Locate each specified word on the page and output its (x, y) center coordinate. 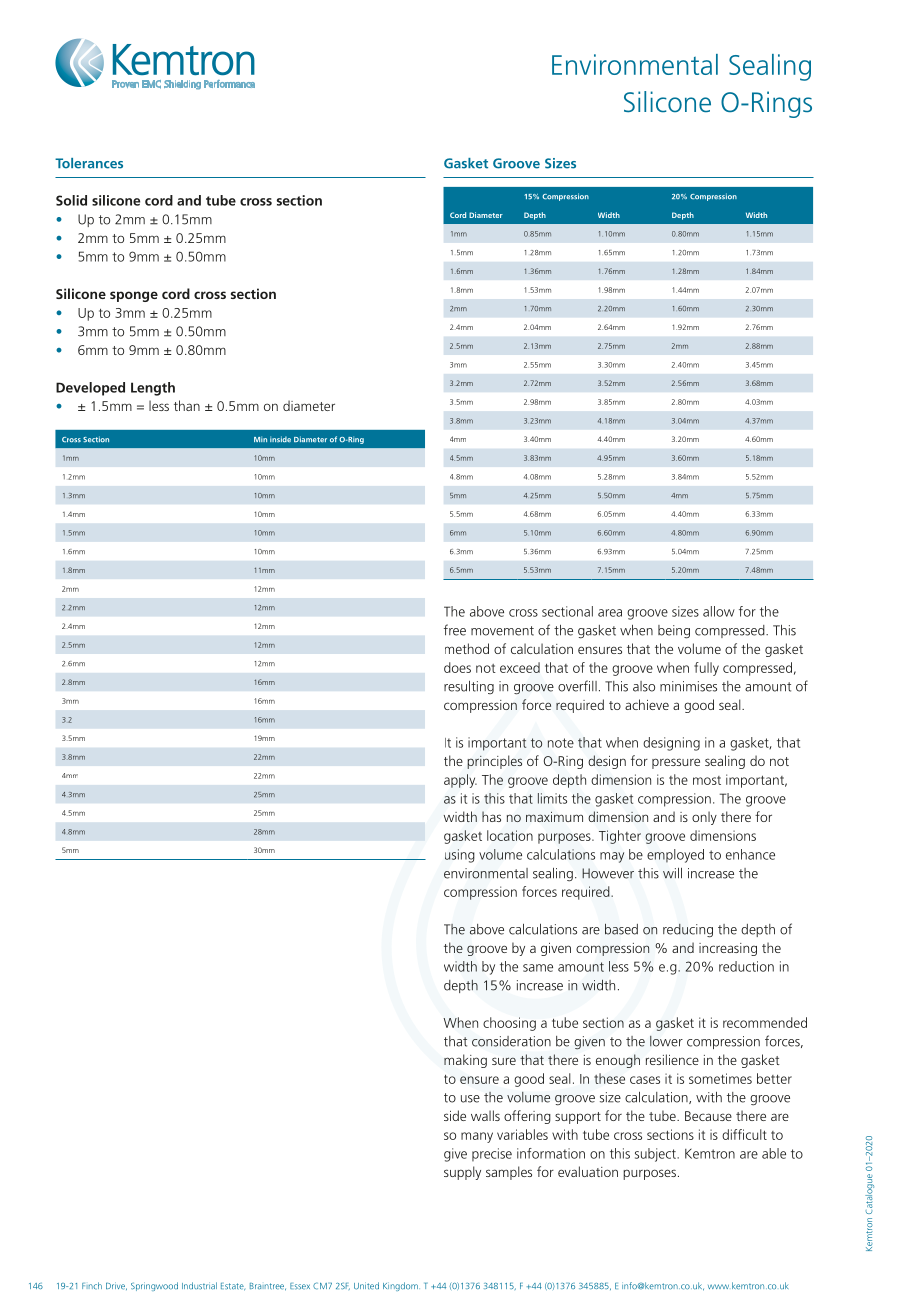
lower (666, 1041)
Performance (229, 84)
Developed (90, 389)
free (455, 630)
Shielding (182, 85)
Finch (92, 1285)
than (187, 405)
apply (460, 781)
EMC (151, 84)
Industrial (199, 1286)
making (465, 1061)
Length (153, 389)
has (491, 816)
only (704, 818)
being (674, 632)
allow (719, 611)
